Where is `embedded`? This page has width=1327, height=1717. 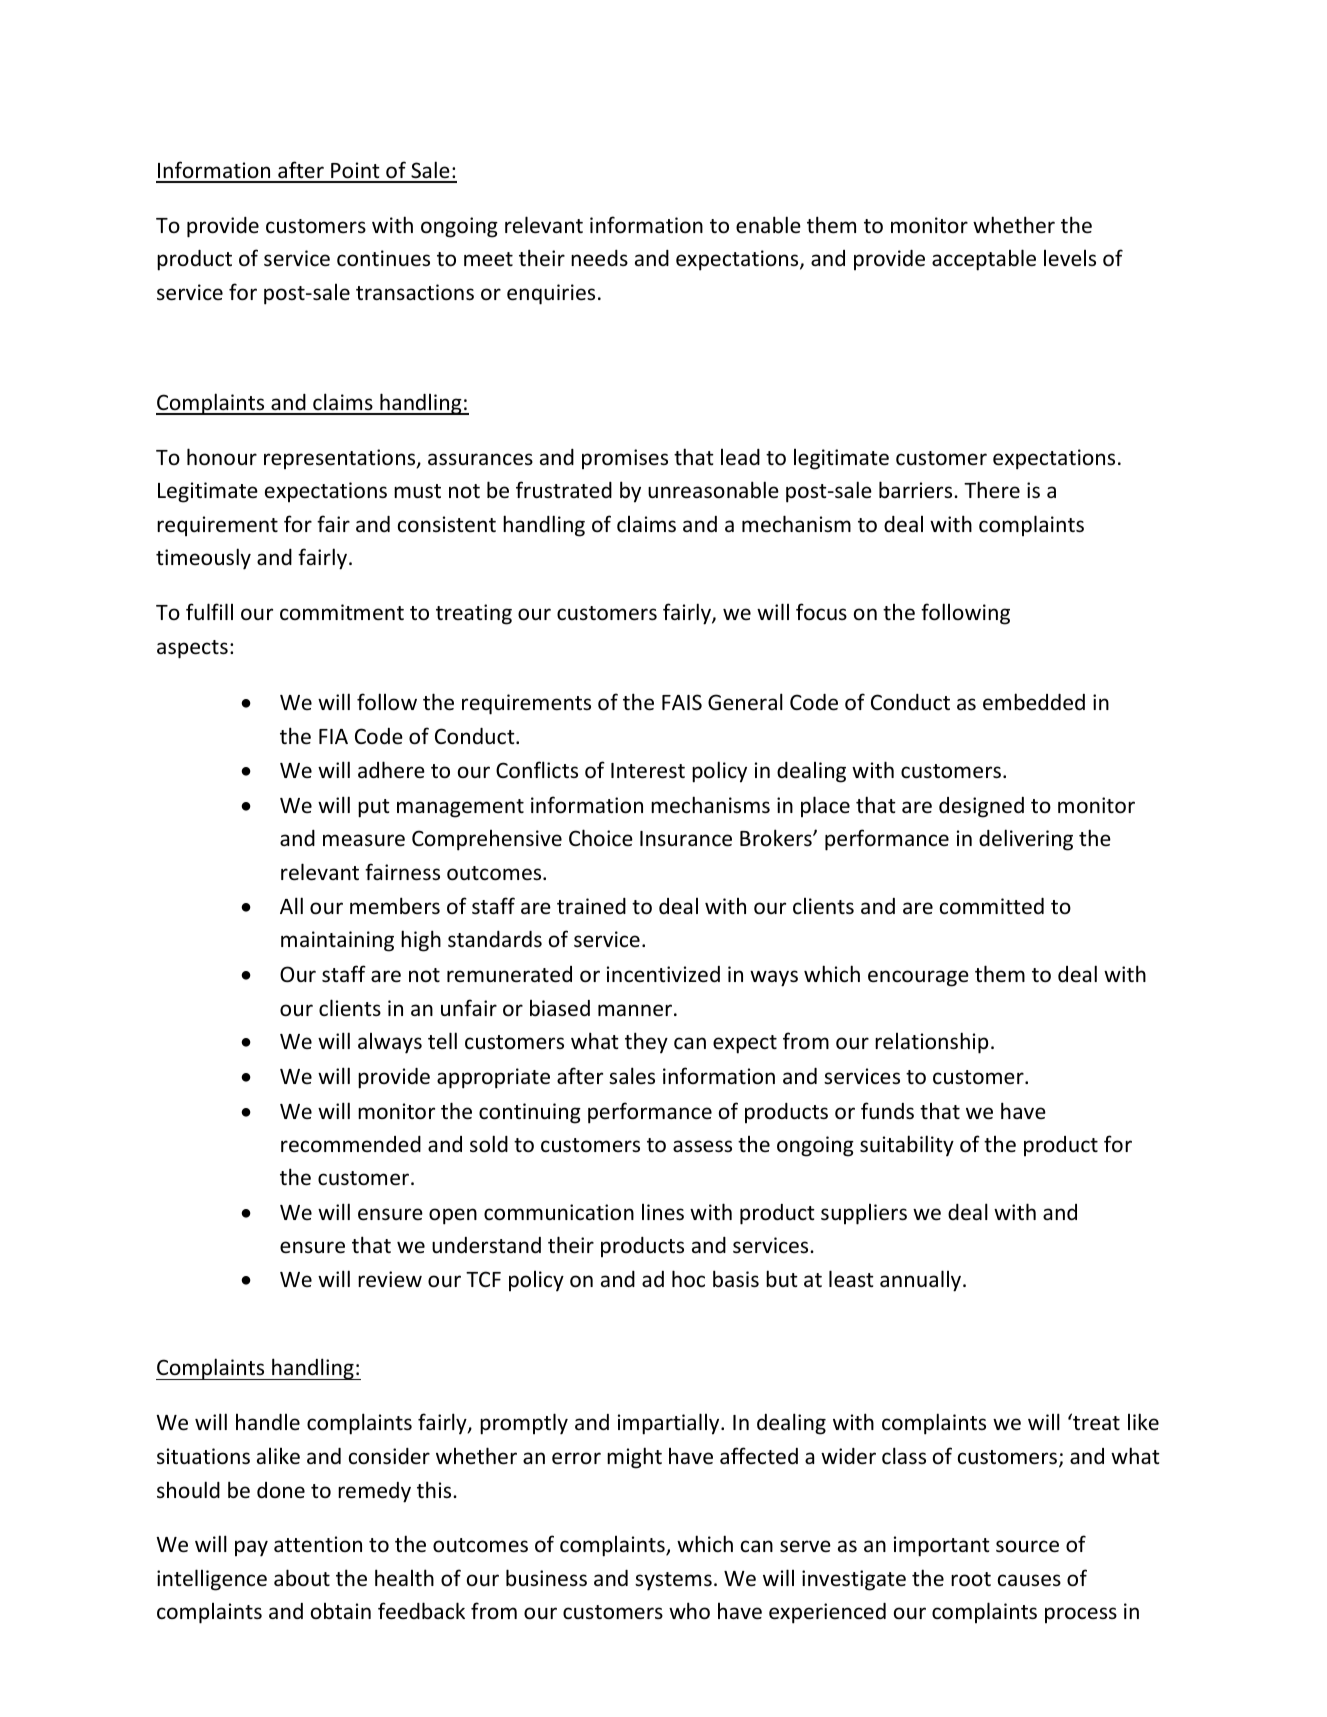
embedded is located at coordinates (1034, 702).
